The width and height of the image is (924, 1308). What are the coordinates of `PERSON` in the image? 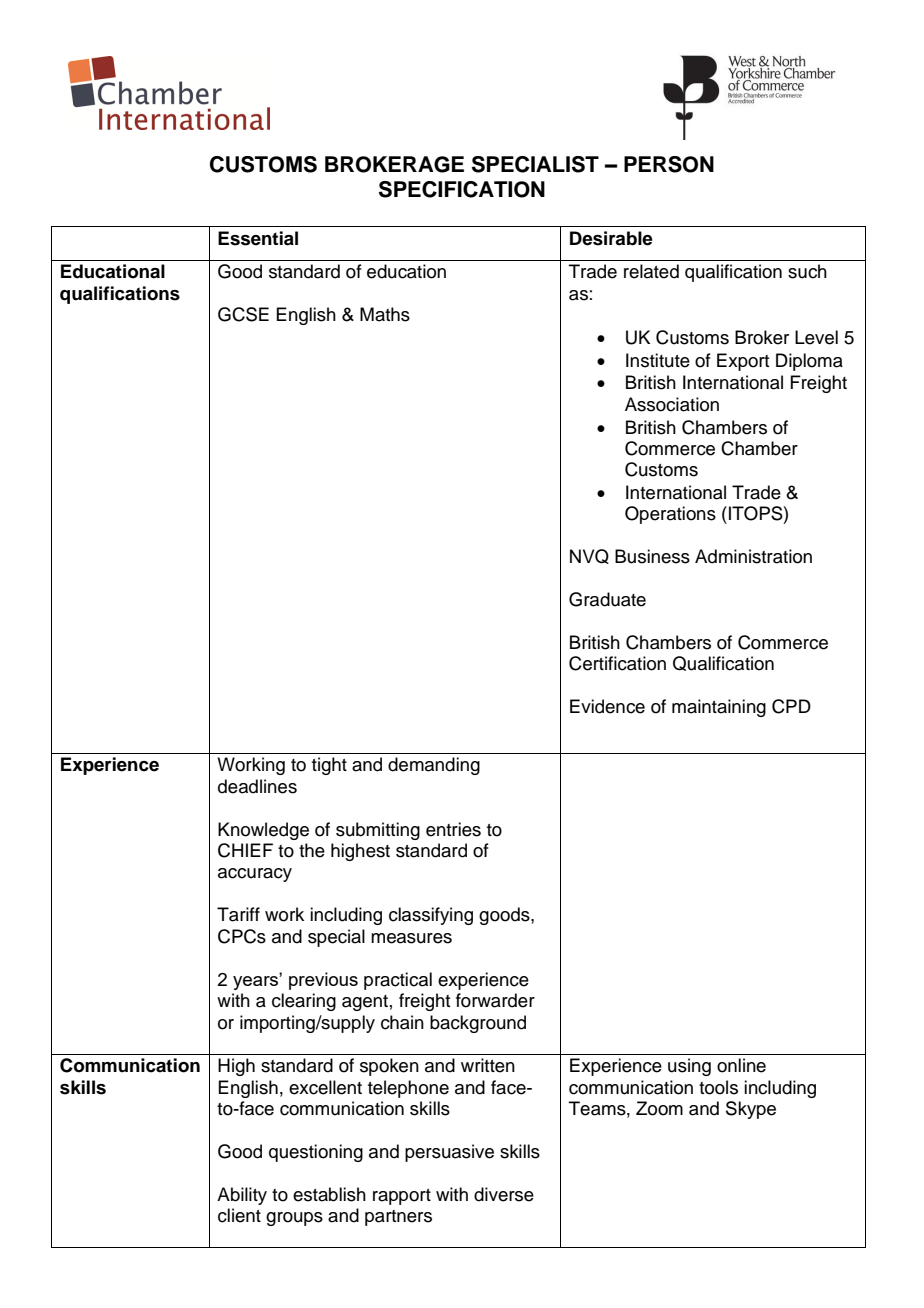 It's located at (669, 164).
